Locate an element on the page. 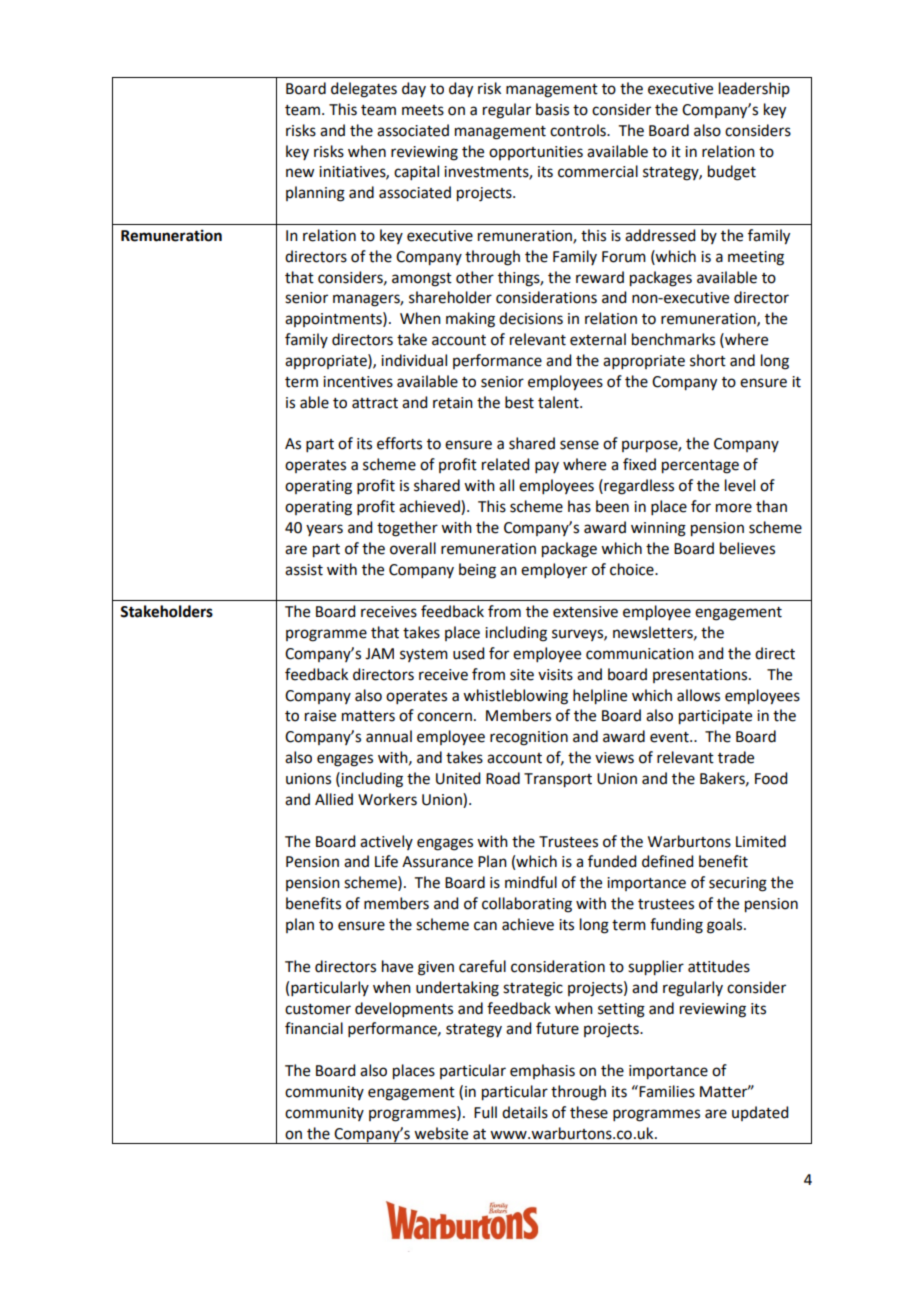 This document has width=924, height=1308. financial is located at coordinates (314, 1028).
